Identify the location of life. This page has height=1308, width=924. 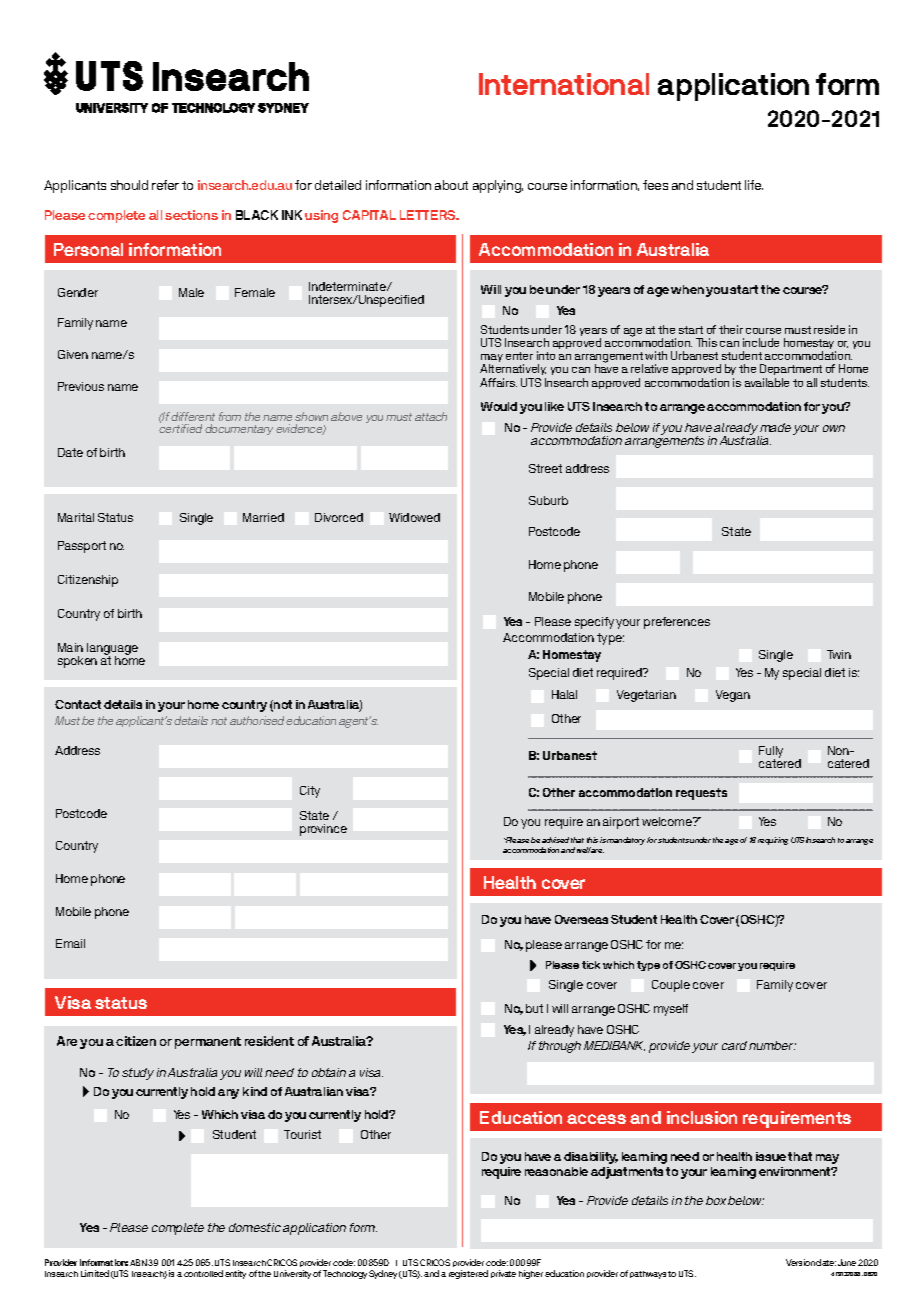
(754, 185).
